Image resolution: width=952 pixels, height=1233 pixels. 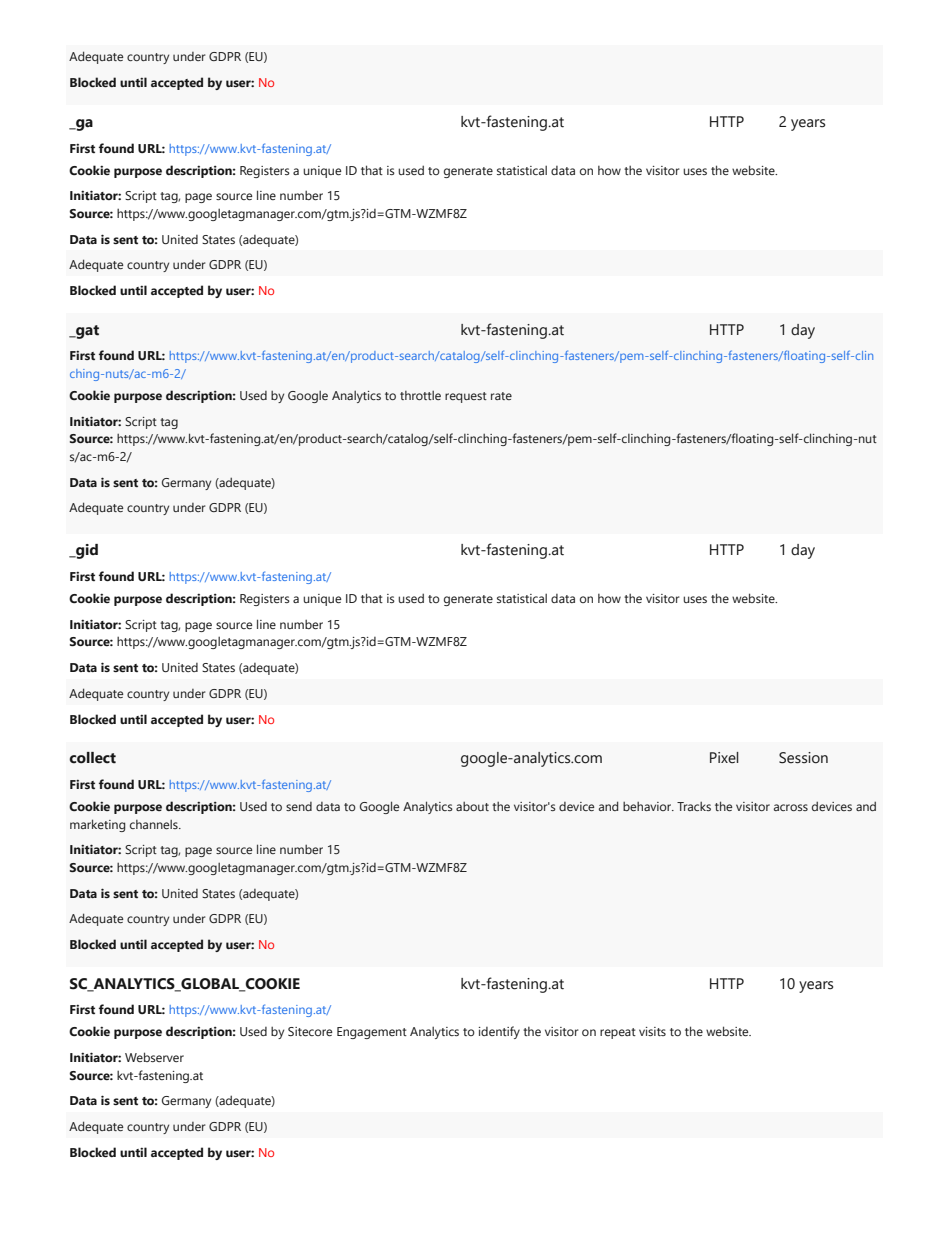 I want to click on throttle, so click(x=420, y=395).
